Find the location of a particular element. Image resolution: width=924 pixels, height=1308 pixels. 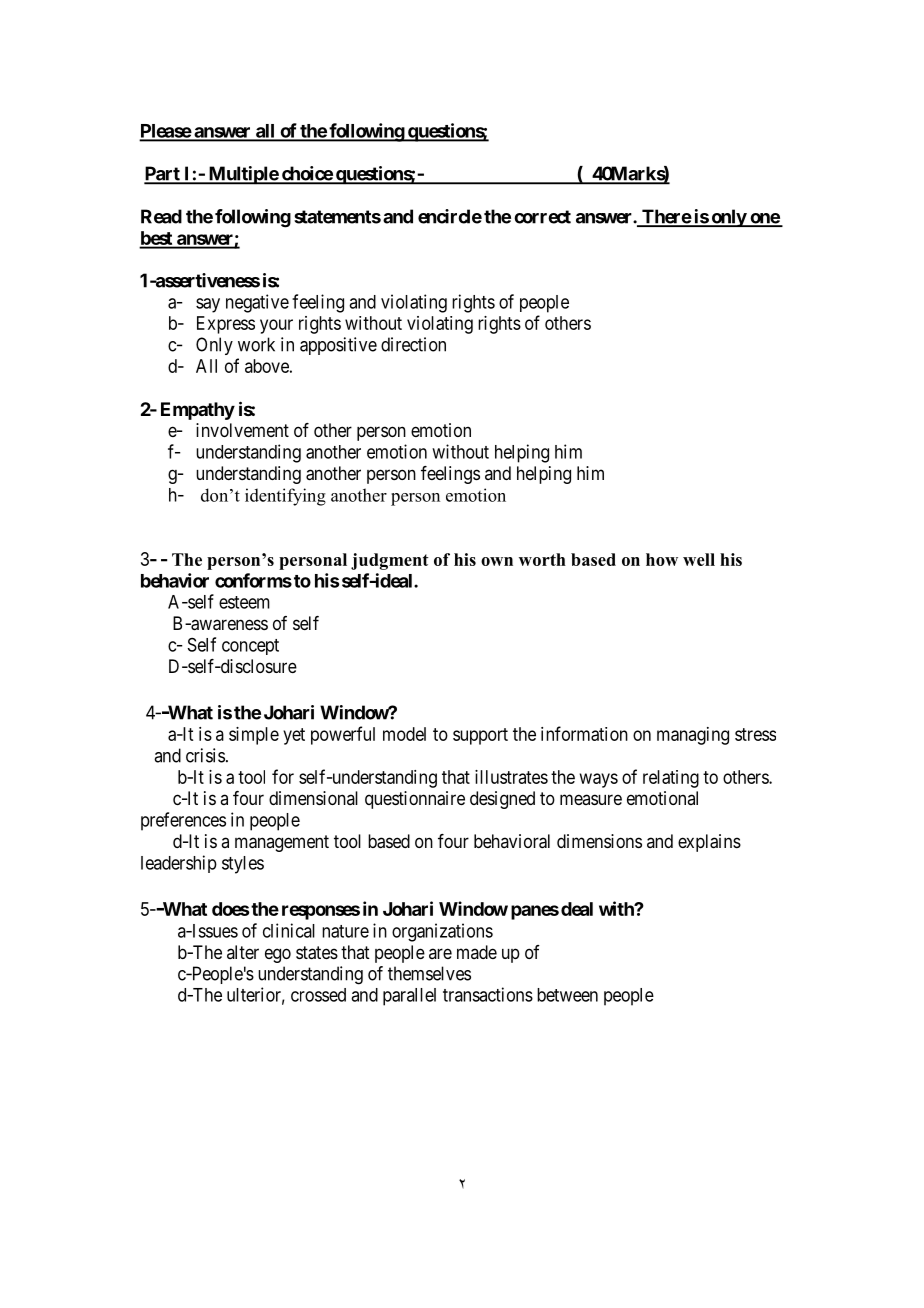

well is located at coordinates (699, 559).
